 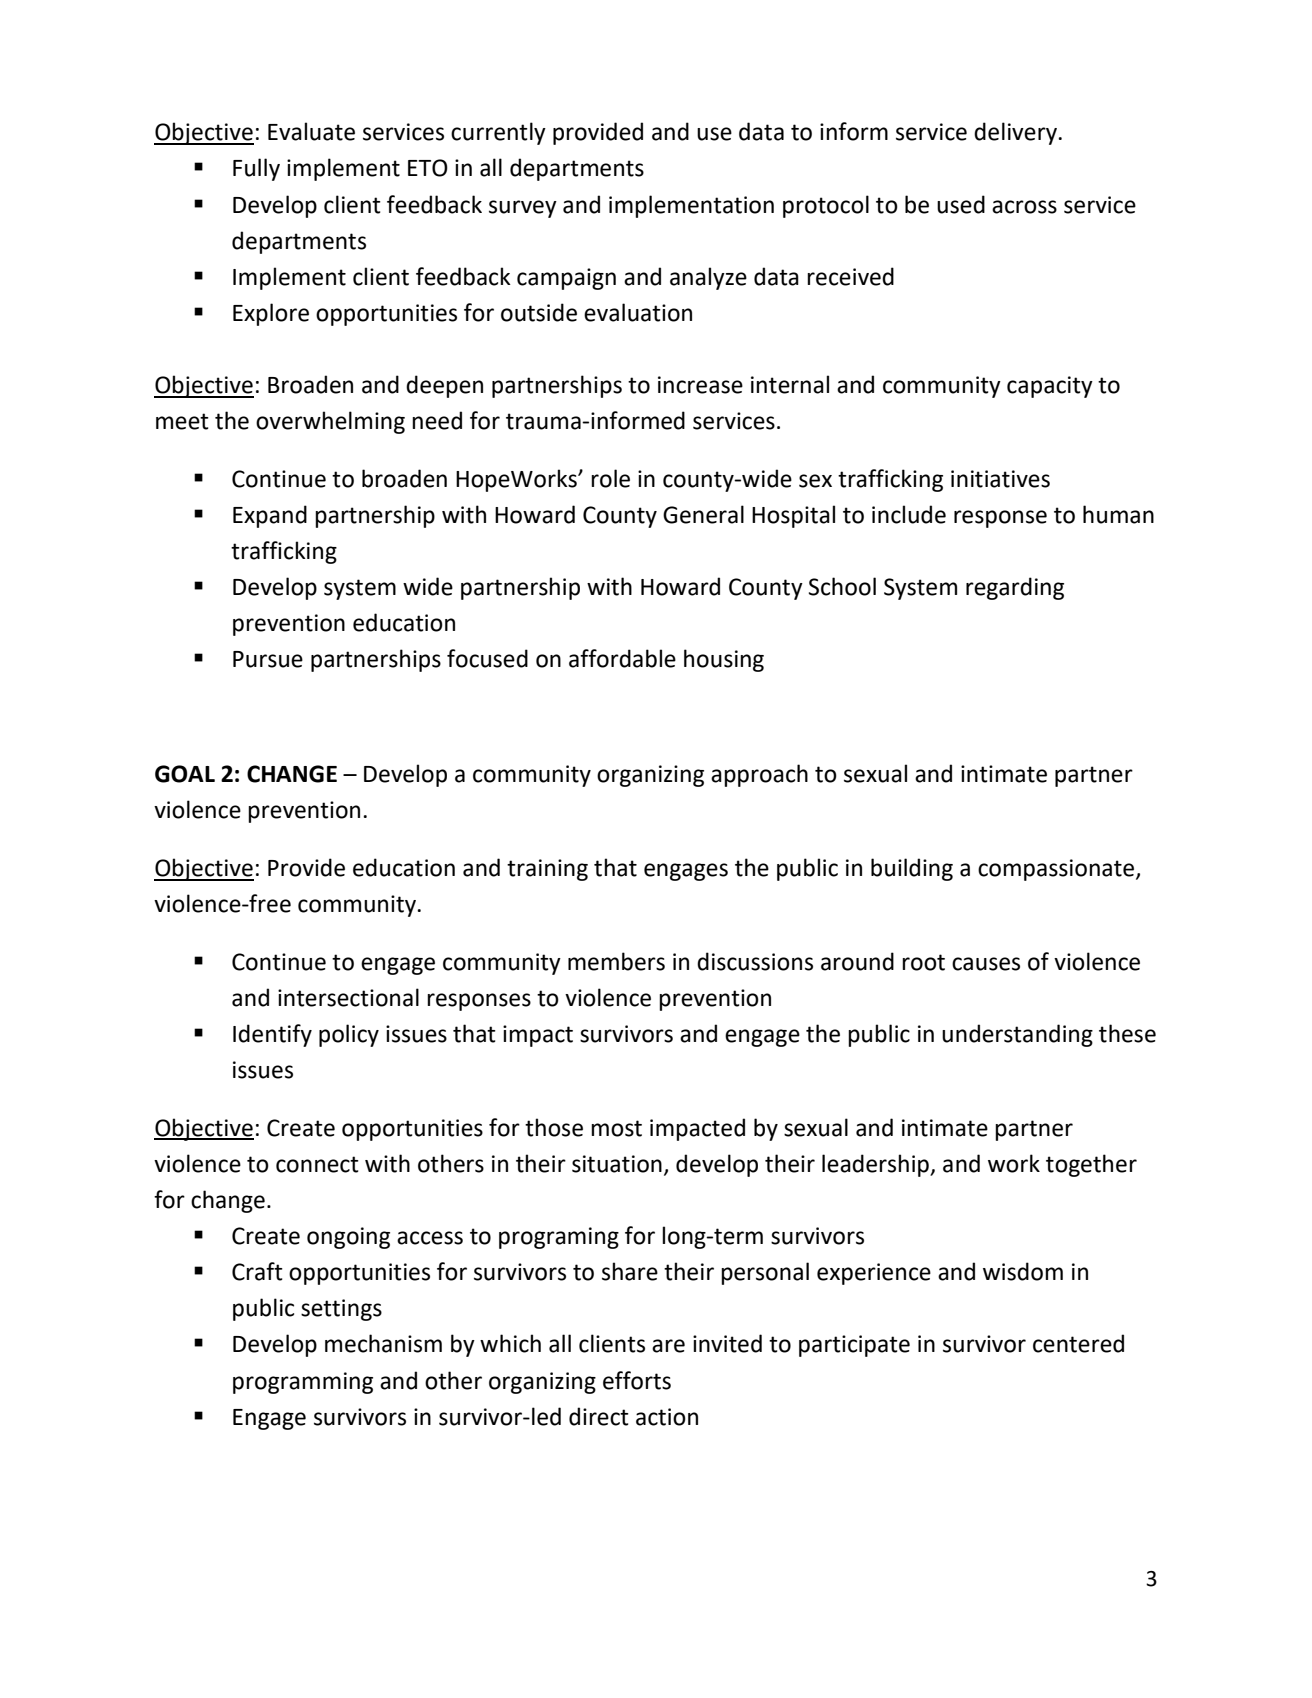 I want to click on delivery, so click(x=1016, y=133).
